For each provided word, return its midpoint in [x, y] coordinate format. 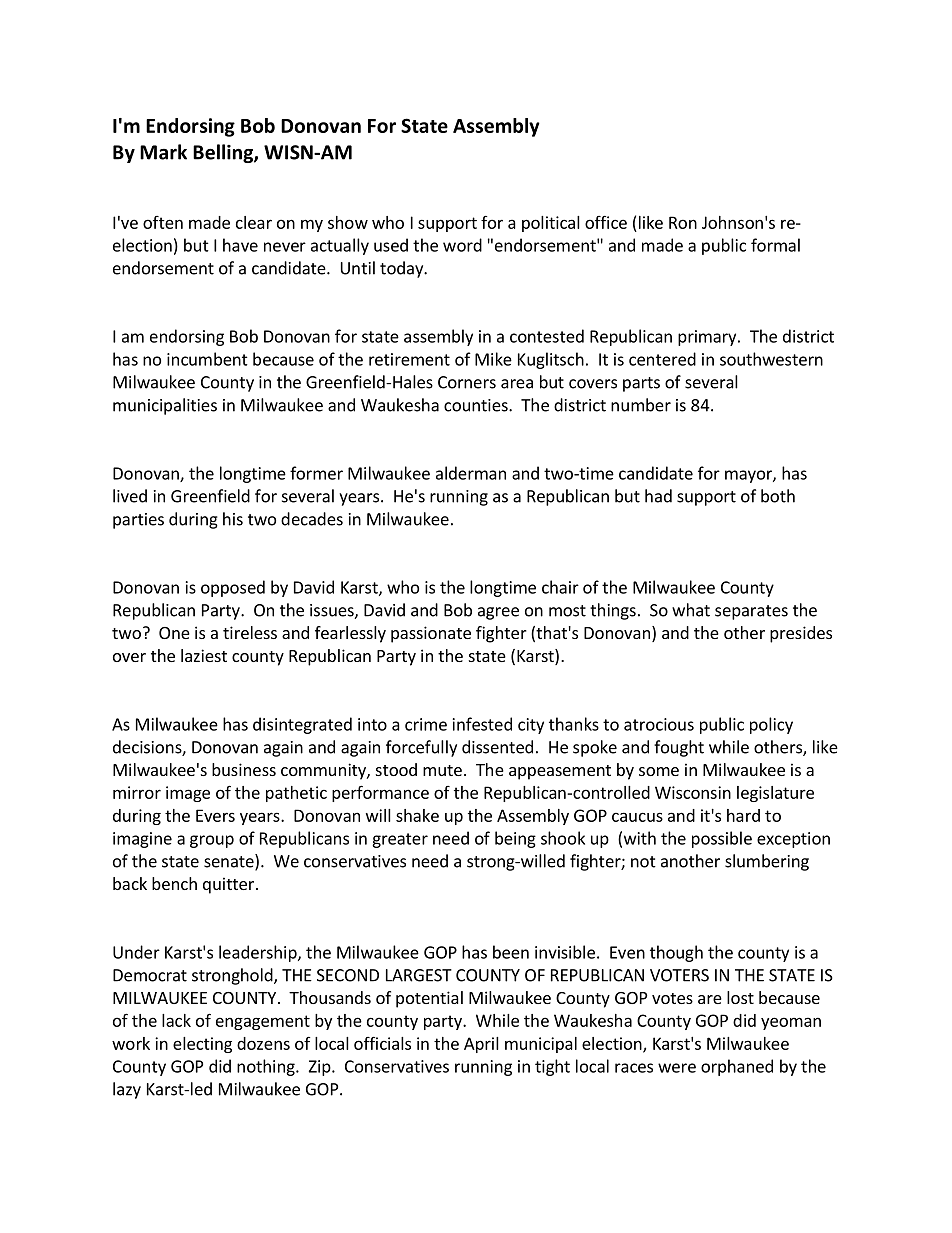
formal [775, 245]
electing [202, 1045]
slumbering [767, 862]
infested [482, 724]
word [462, 245]
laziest [204, 655]
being [515, 839]
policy [771, 725]
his [233, 519]
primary [708, 338]
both [778, 496]
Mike [493, 359]
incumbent [207, 359]
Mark [163, 152]
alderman [471, 473]
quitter [228, 885]
